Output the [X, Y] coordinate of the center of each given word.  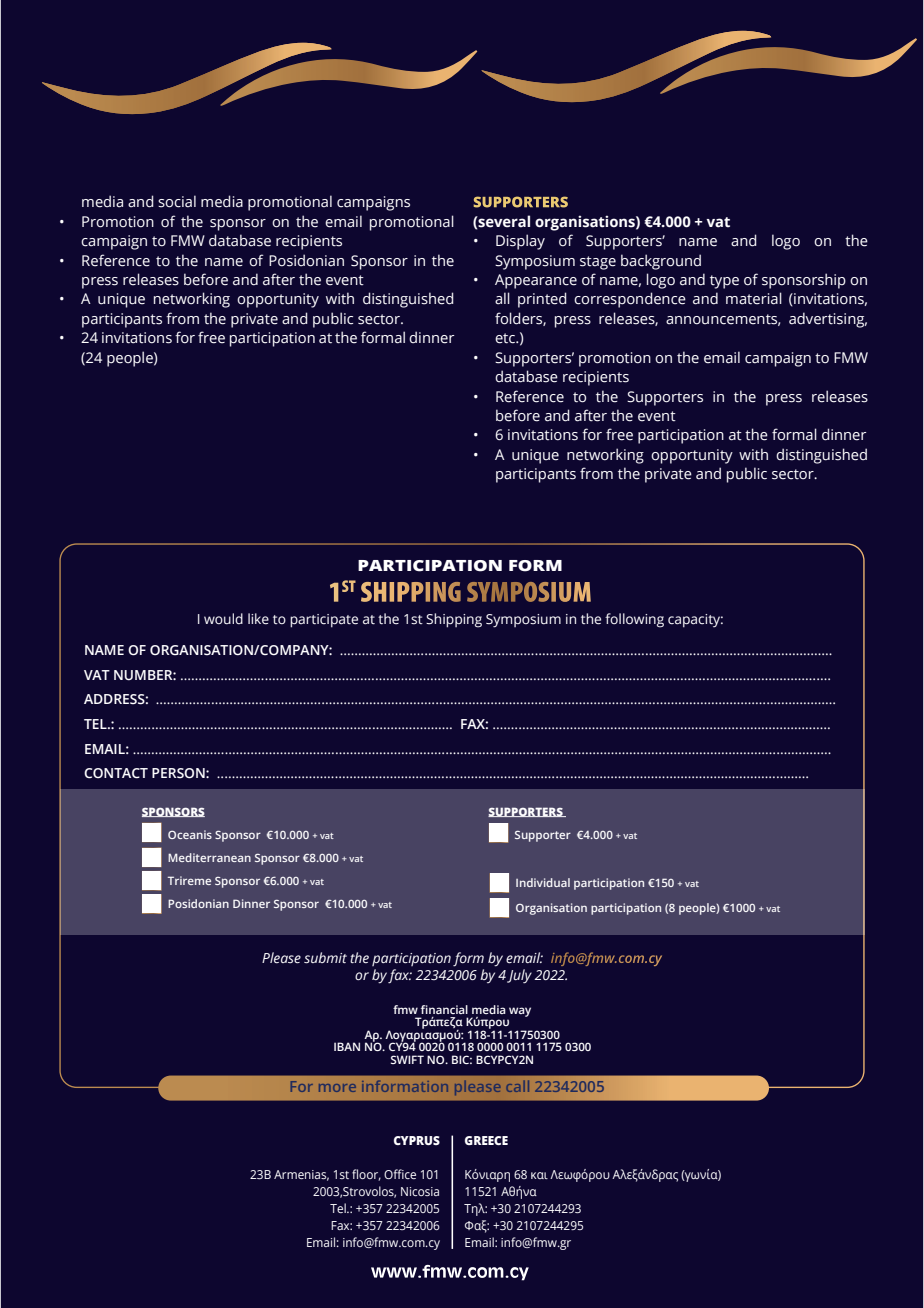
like [258, 619]
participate [324, 621]
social [177, 201]
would [223, 619]
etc [506, 338]
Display [520, 242]
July [519, 976]
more [337, 1088]
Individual [543, 882]
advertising [828, 320]
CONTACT [116, 773]
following [634, 620]
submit [325, 958]
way [520, 1012]
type [724, 282]
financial [444, 1009]
